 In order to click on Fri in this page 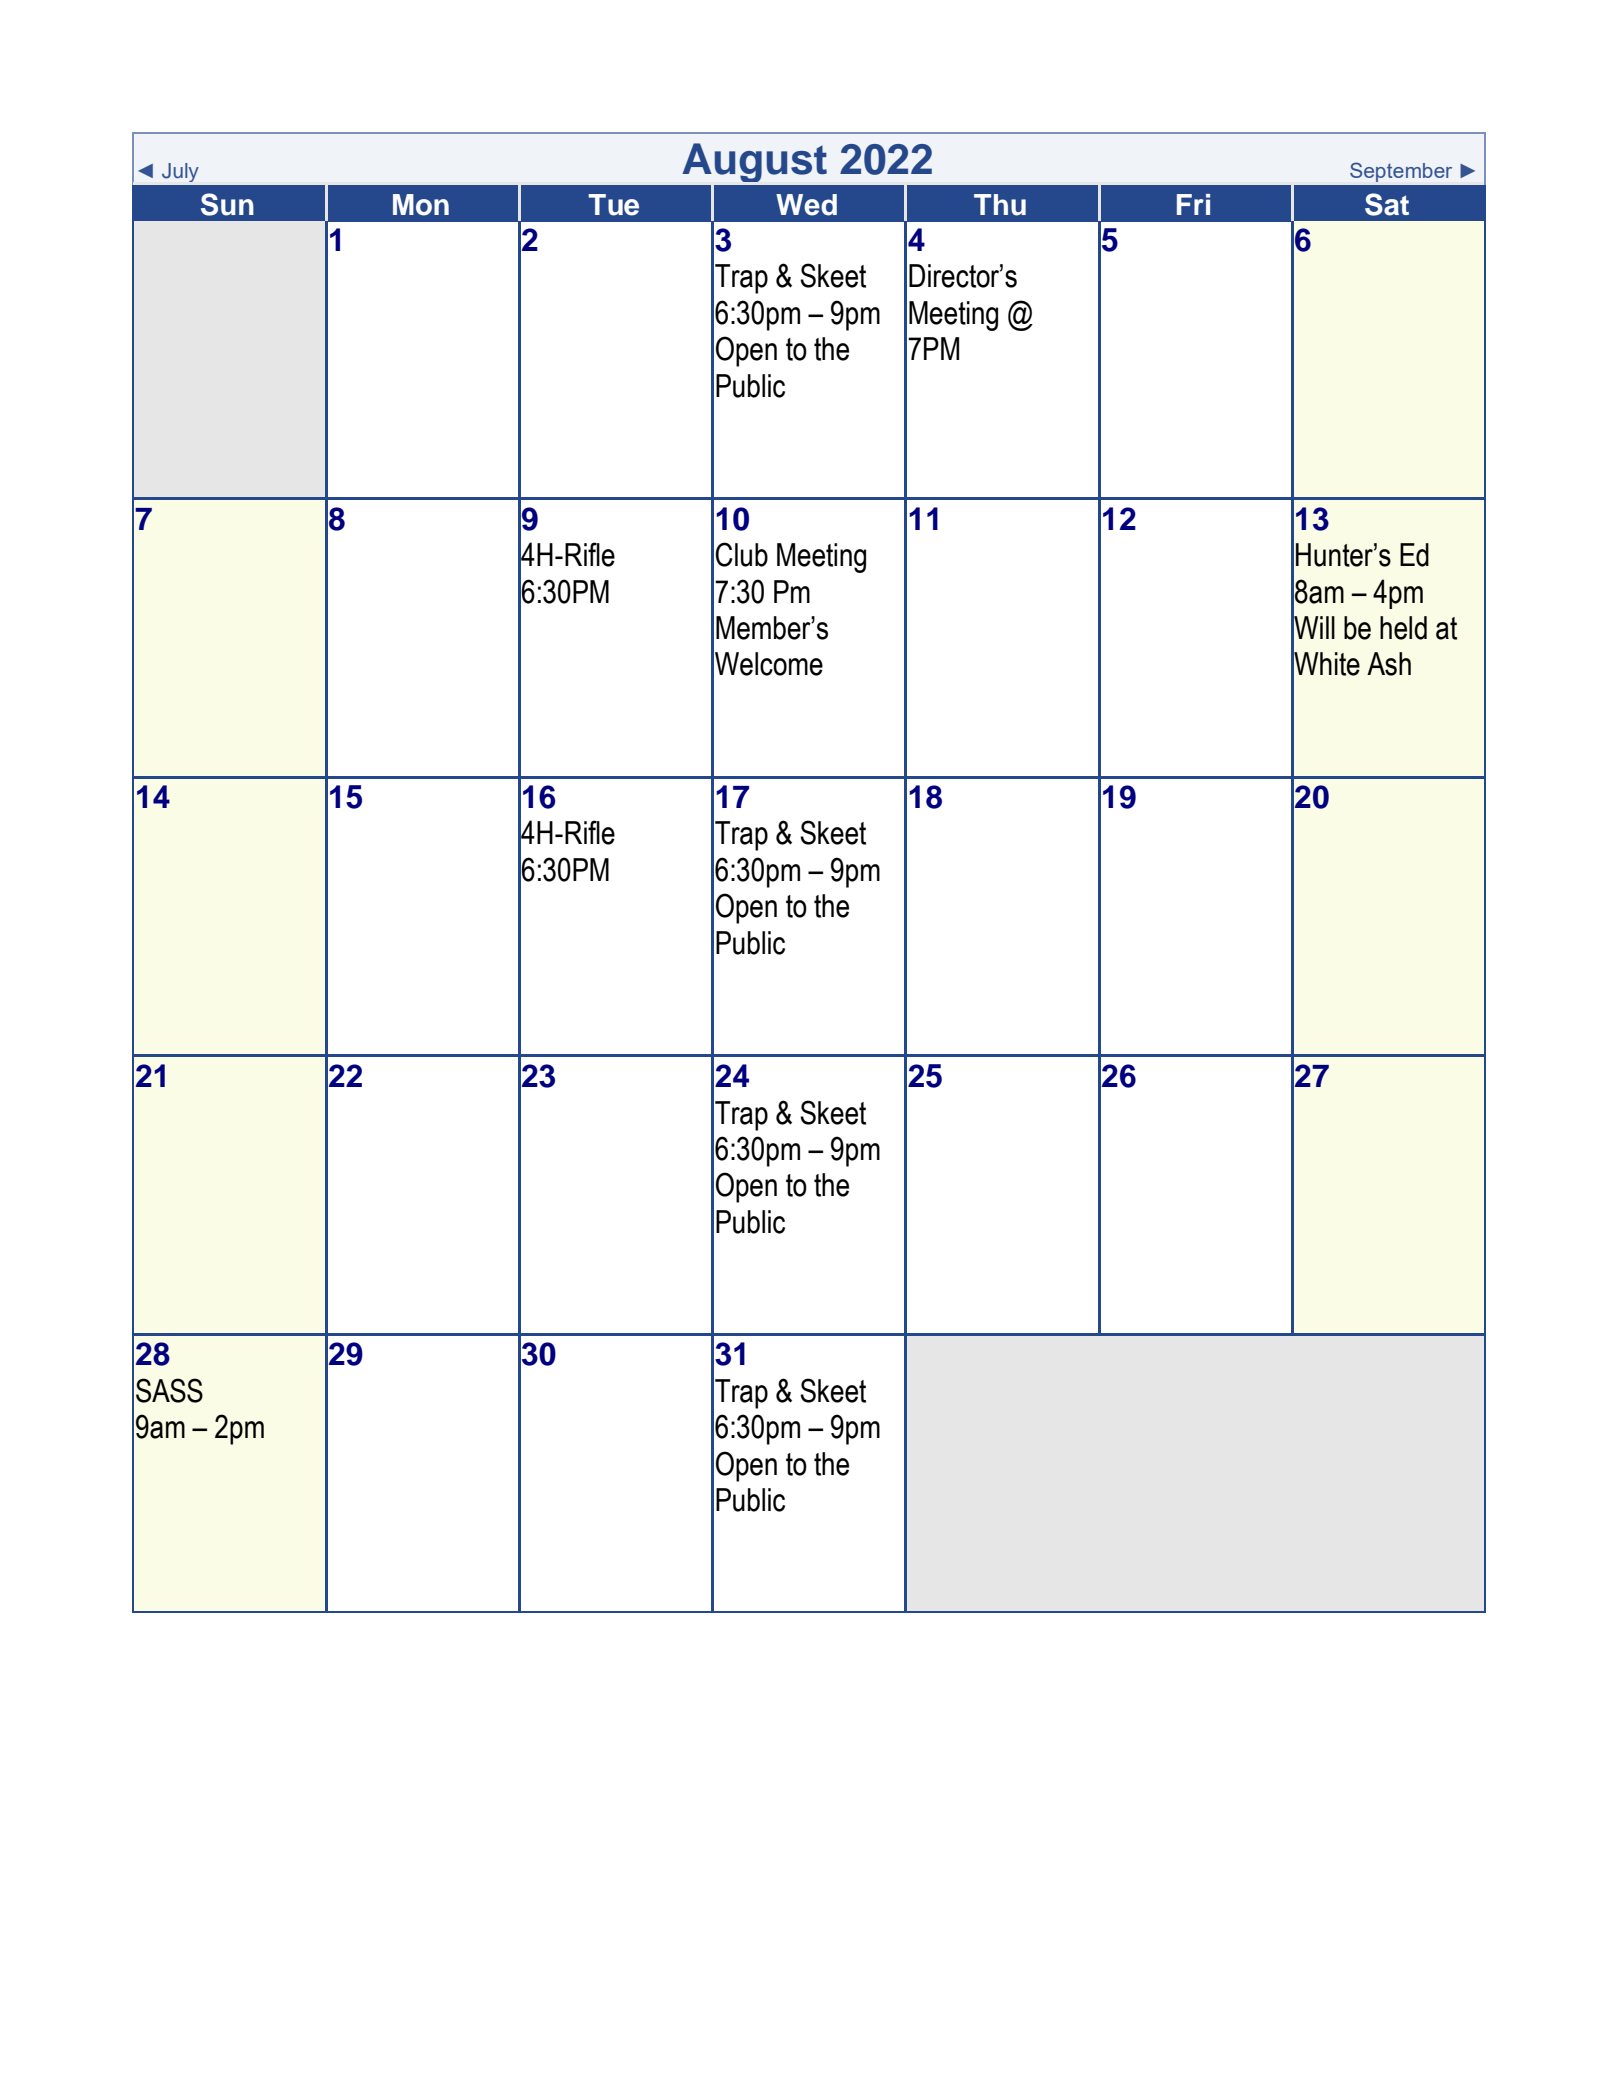, I will do `click(1193, 204)`.
